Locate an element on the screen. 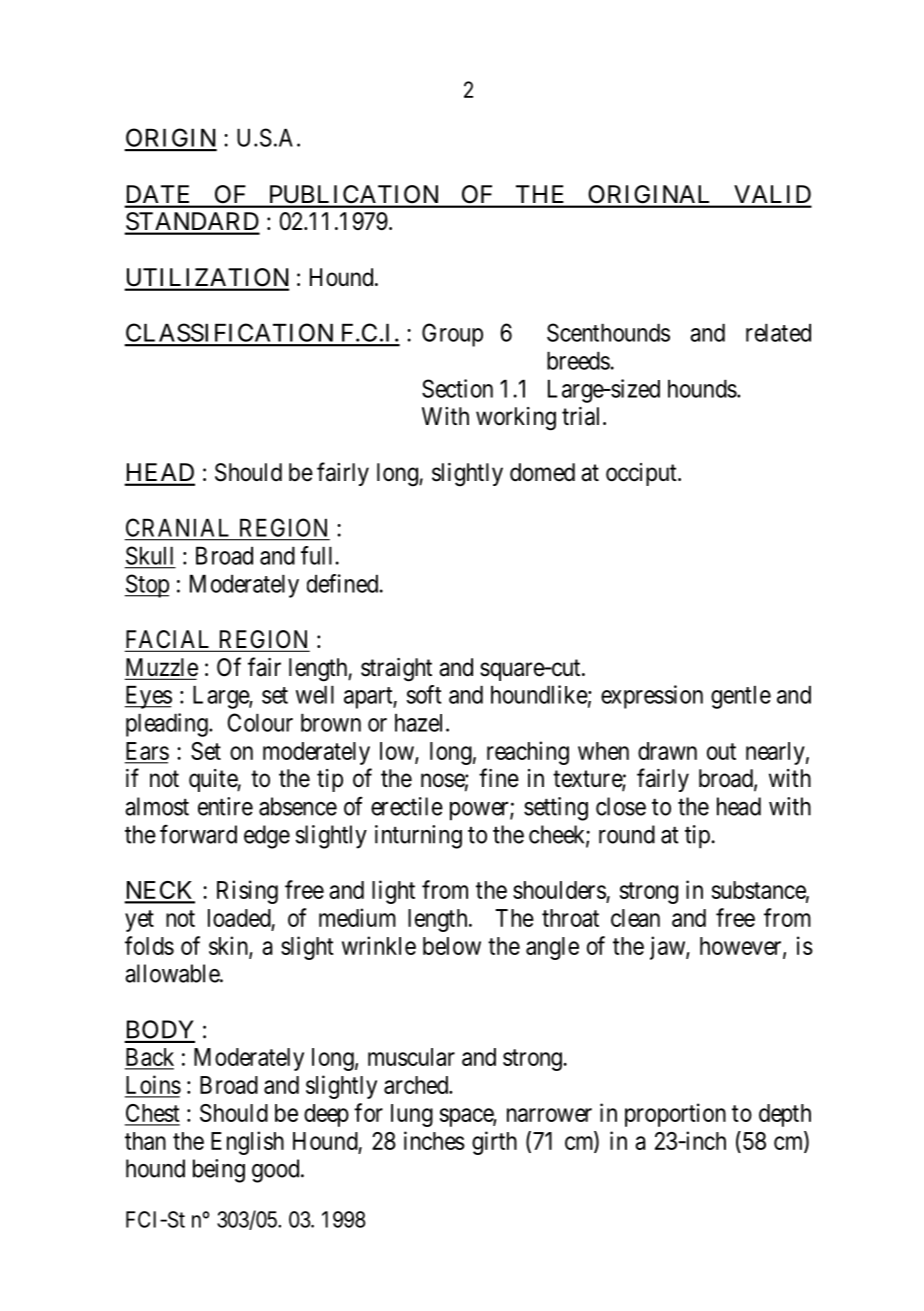  related is located at coordinates (778, 333).
